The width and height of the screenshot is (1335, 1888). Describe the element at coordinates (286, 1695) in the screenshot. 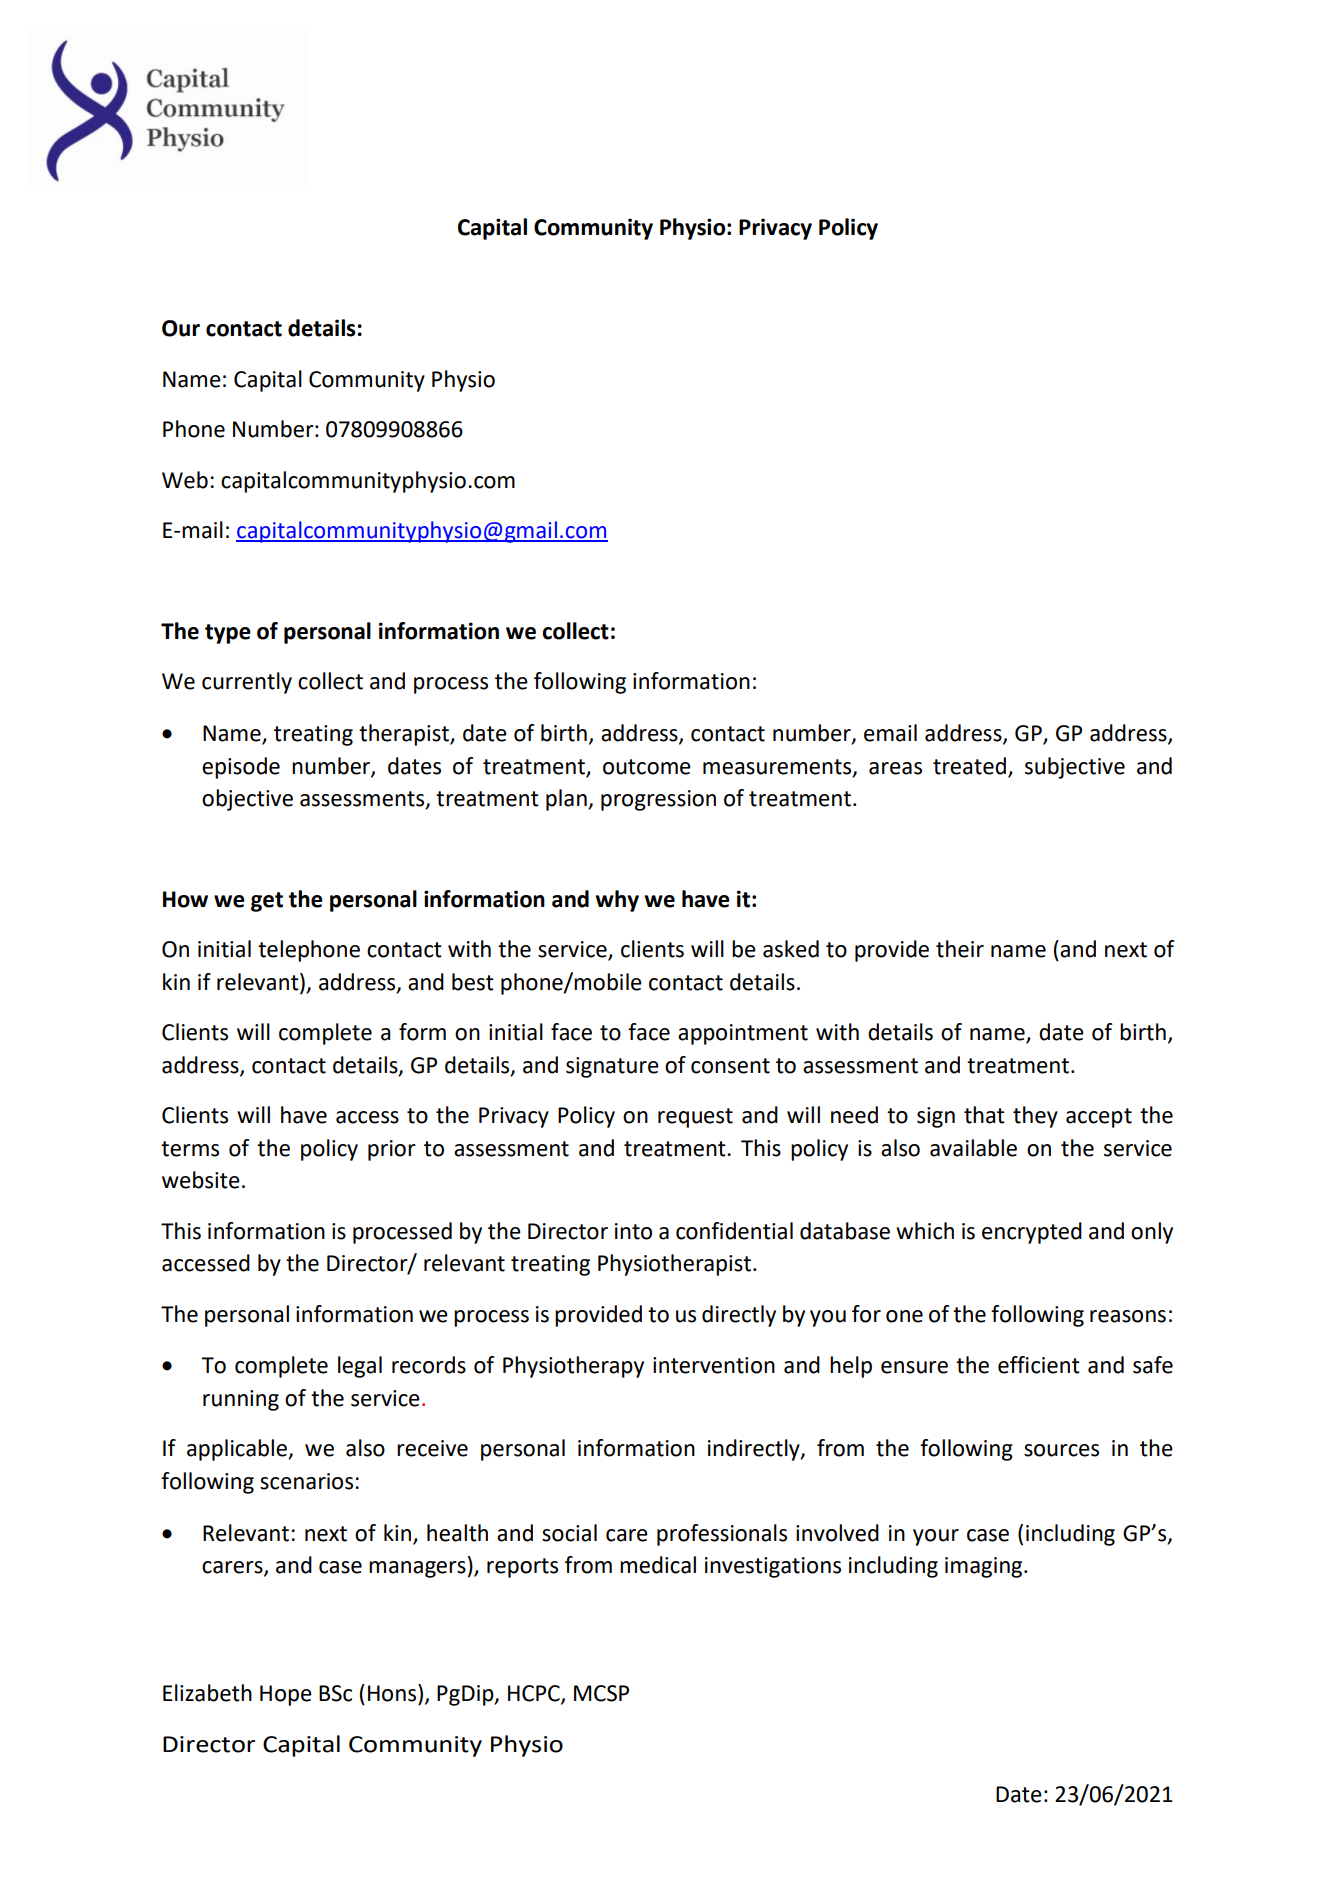

I see `Hope` at that location.
